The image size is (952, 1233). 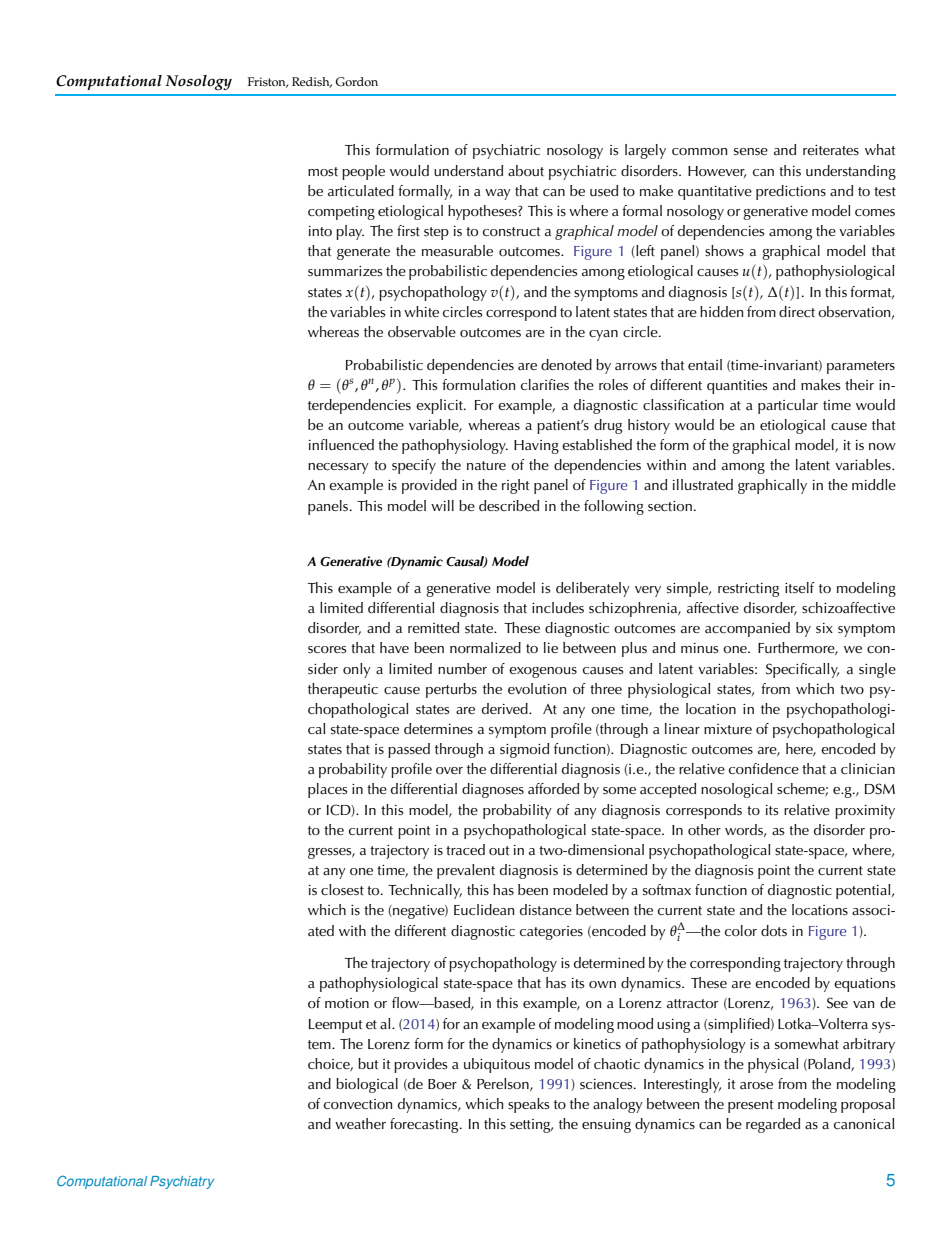 What do you see at coordinates (831, 150) in the screenshot?
I see `reiterates` at bounding box center [831, 150].
